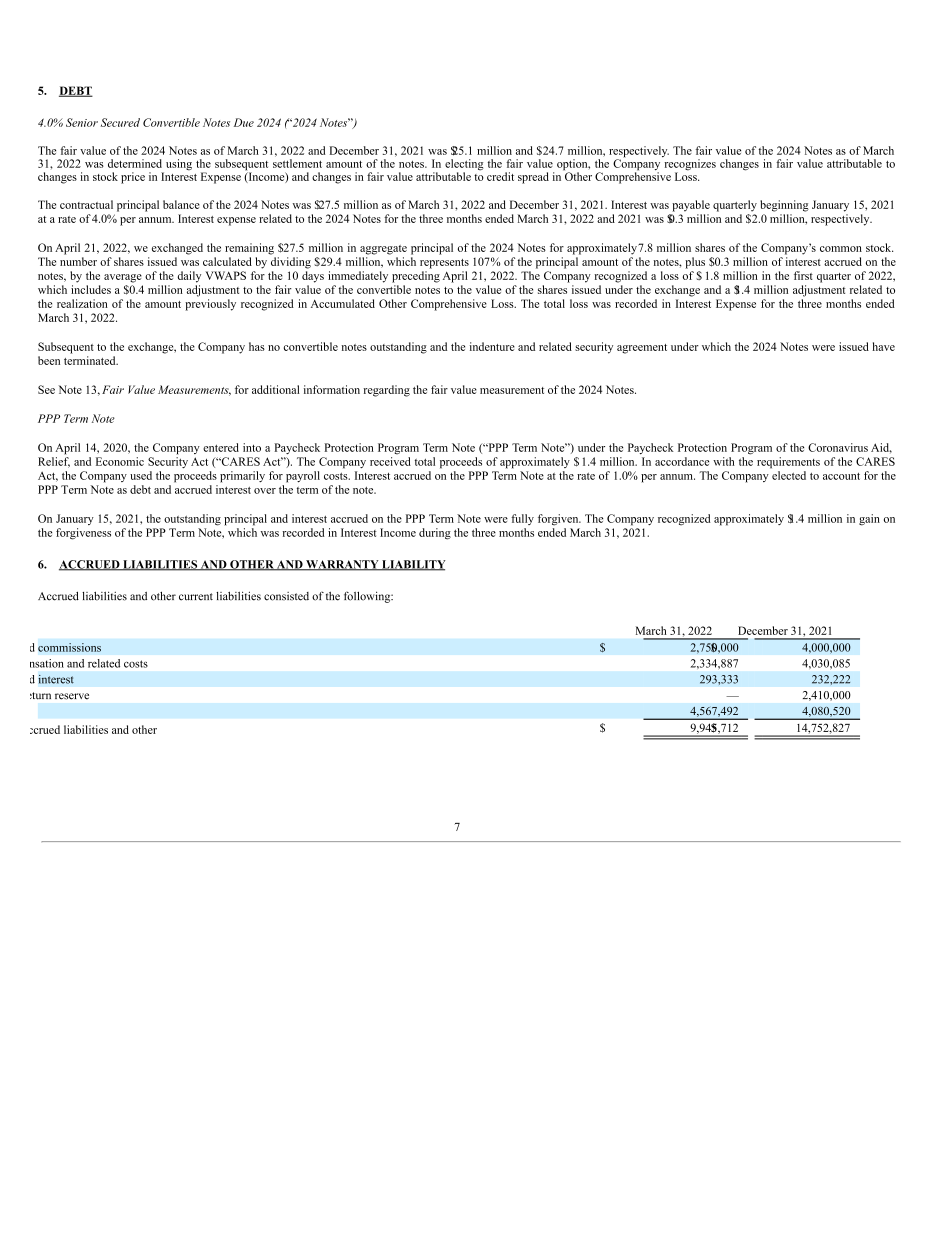 This image has height=1233, width=952. I want to click on electing, so click(464, 166).
